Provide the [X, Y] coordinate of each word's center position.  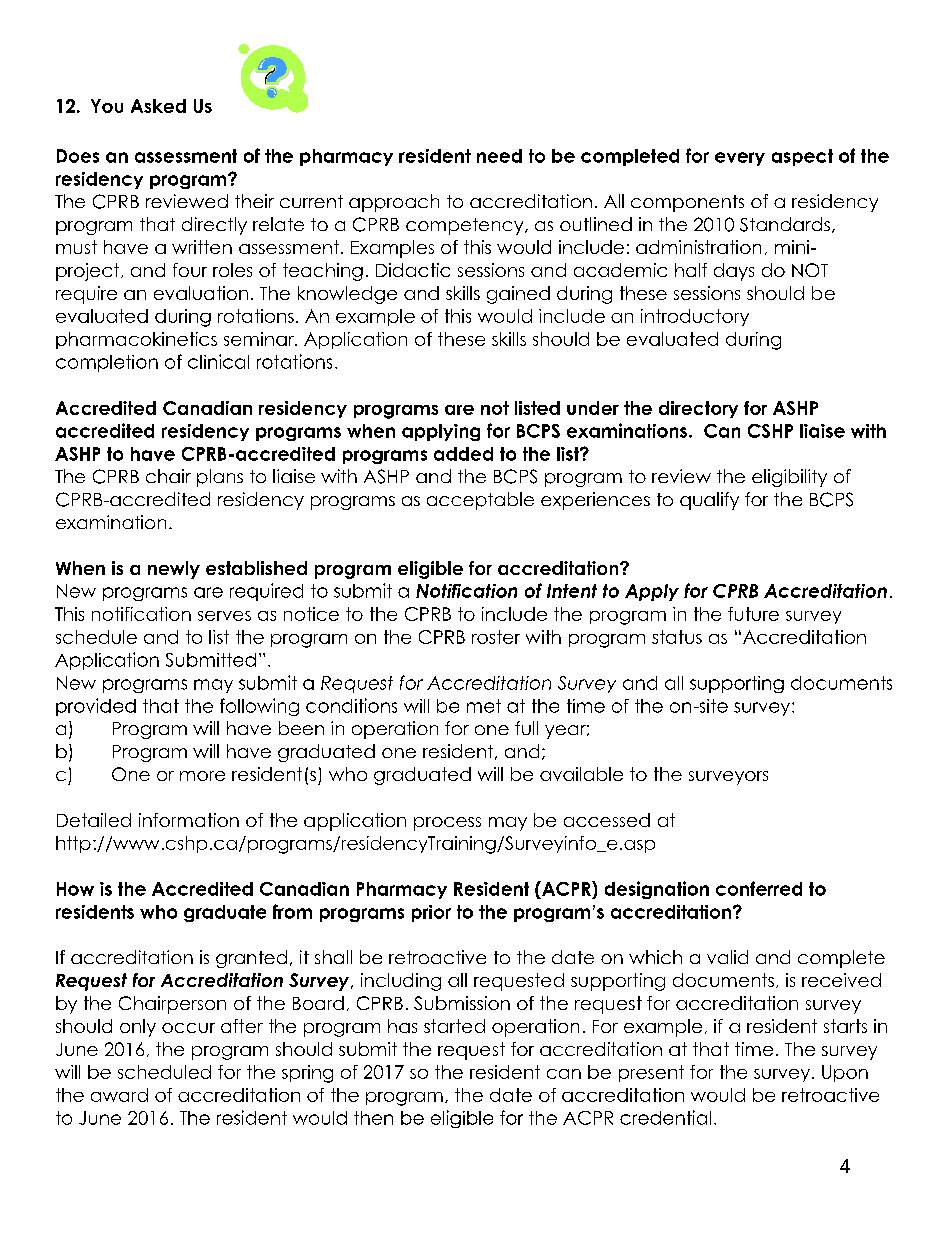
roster [496, 637]
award [119, 1095]
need [499, 156]
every [740, 159]
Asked [158, 106]
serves [224, 616]
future [753, 614]
